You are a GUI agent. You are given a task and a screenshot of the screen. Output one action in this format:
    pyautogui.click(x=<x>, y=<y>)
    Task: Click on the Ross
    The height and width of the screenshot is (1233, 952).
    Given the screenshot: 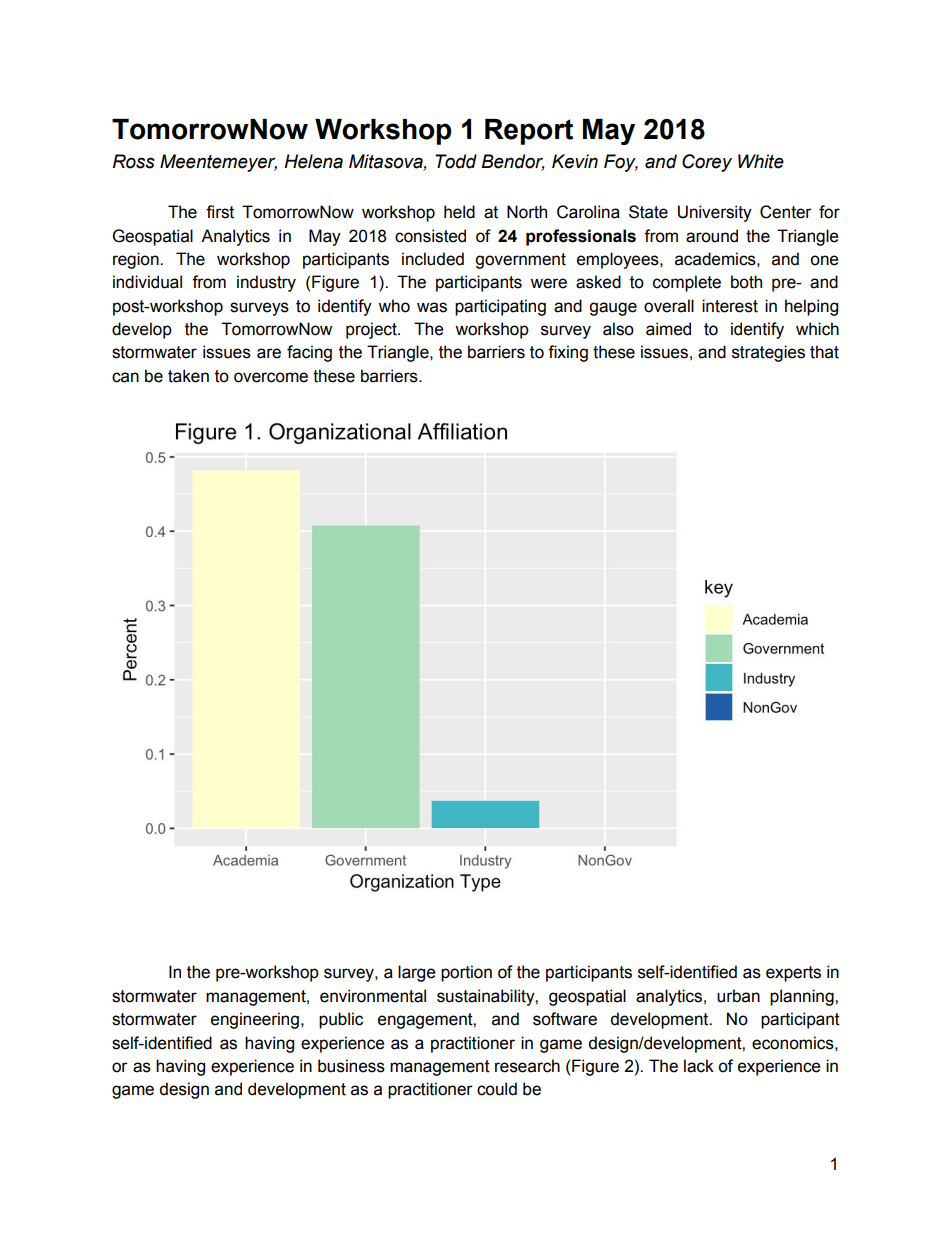 What is the action you would take?
    pyautogui.click(x=134, y=161)
